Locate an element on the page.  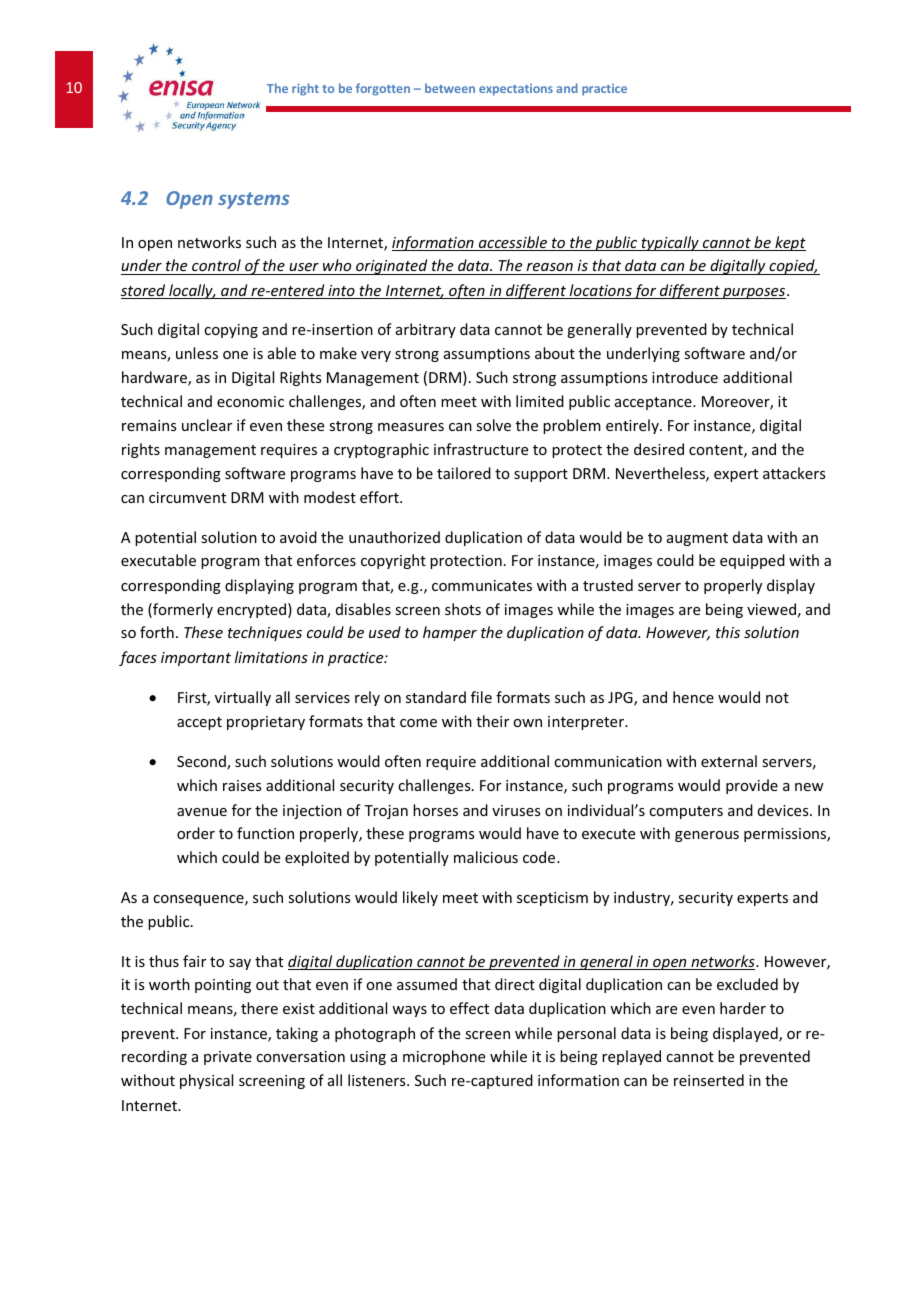
communicates is located at coordinates (482, 585).
